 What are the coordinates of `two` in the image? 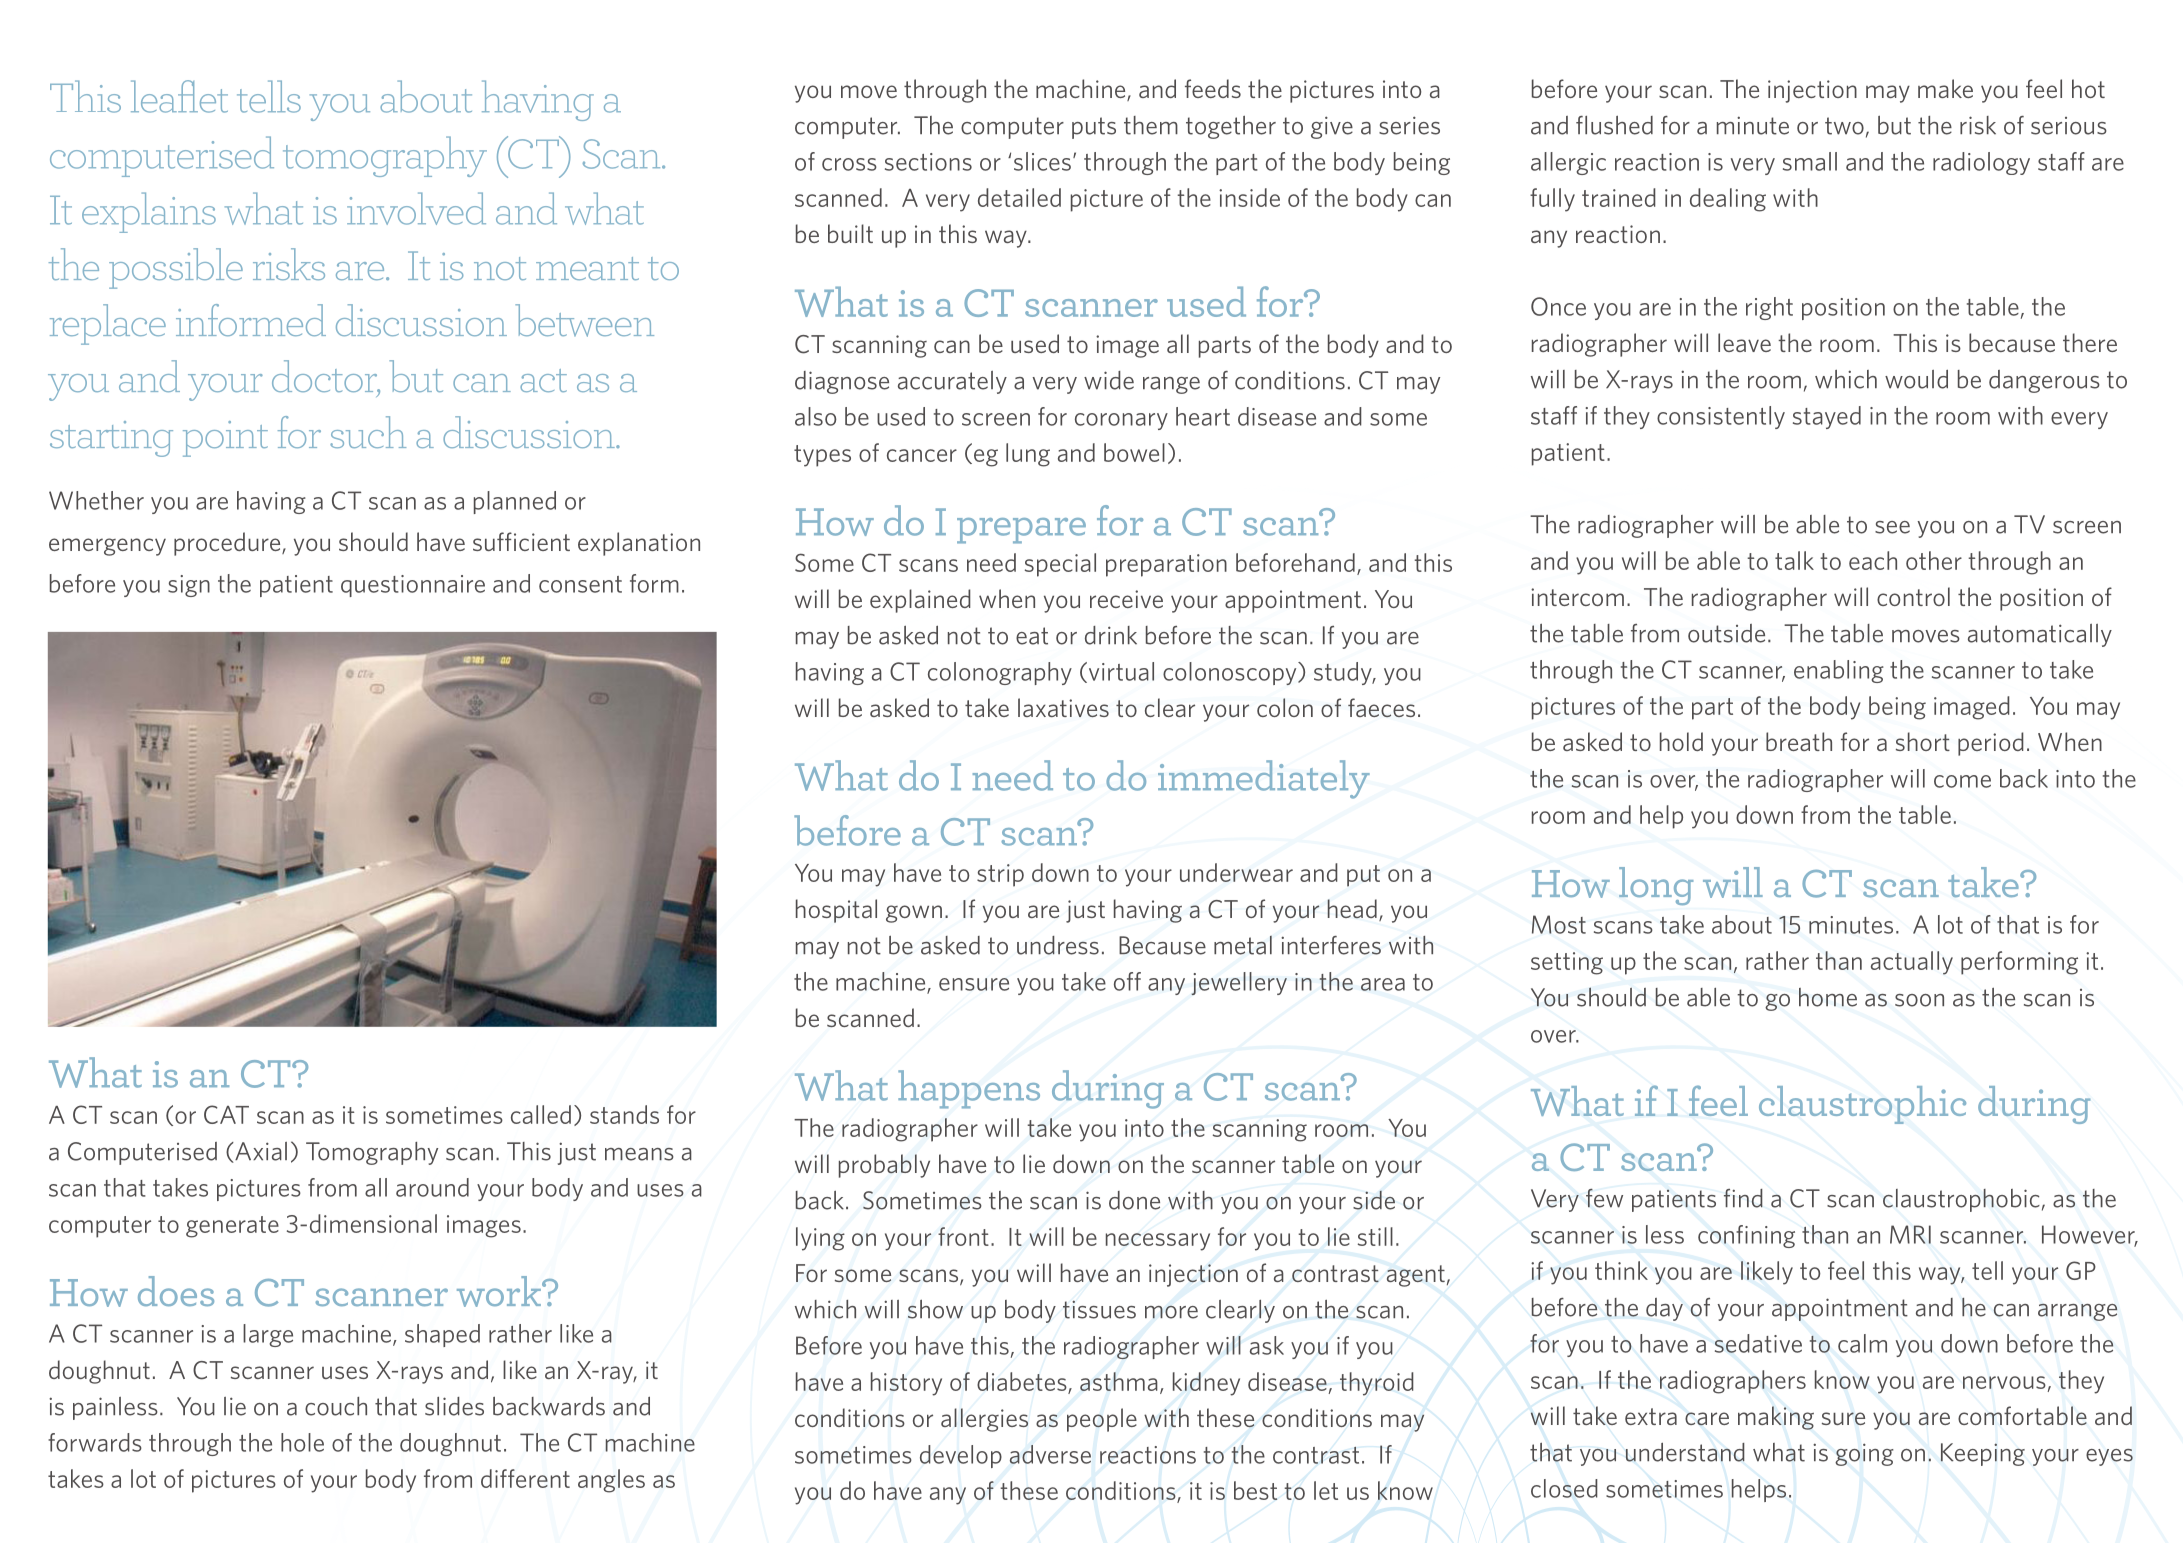 It's located at (1844, 126).
